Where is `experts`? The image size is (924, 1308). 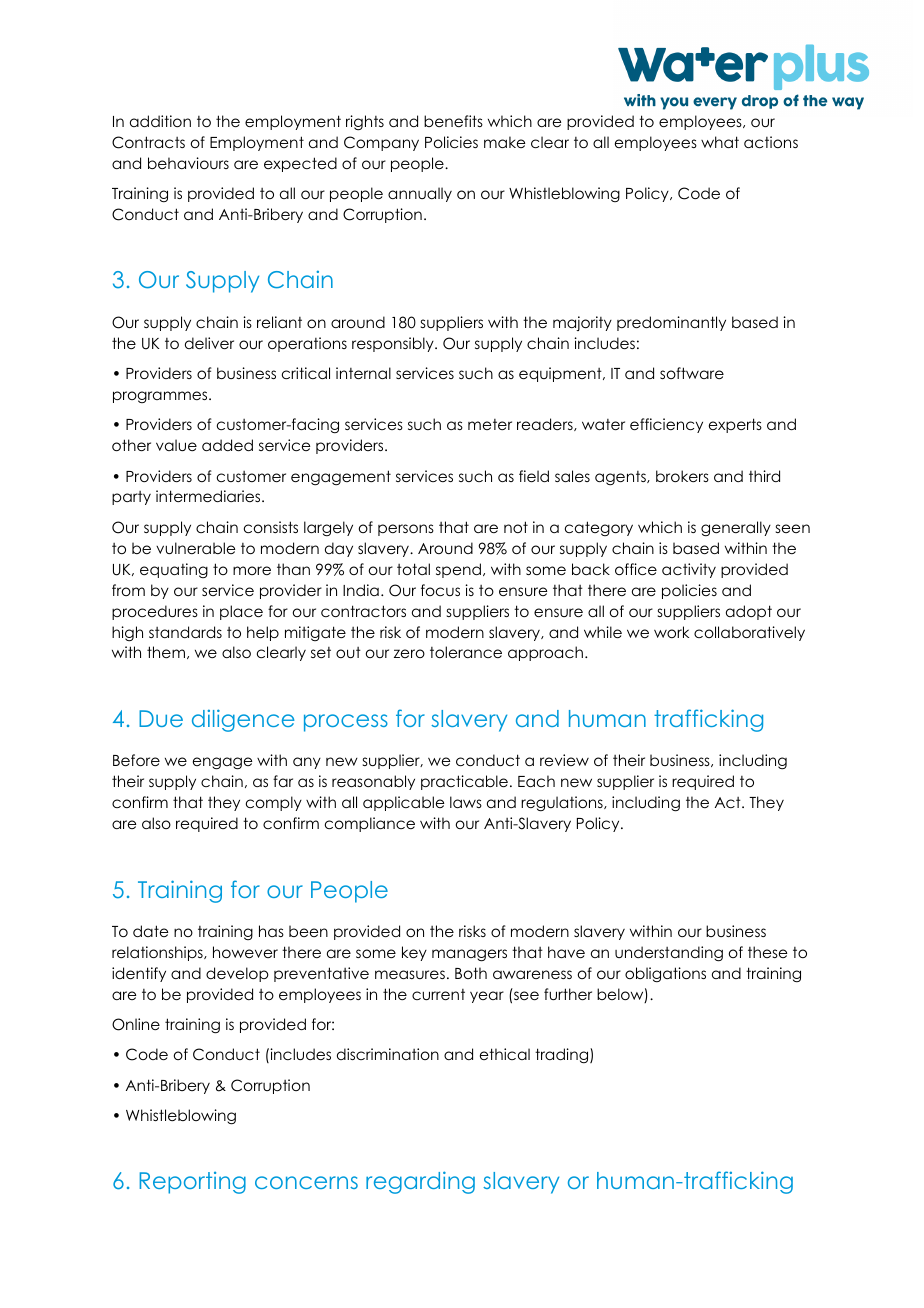 experts is located at coordinates (735, 425).
